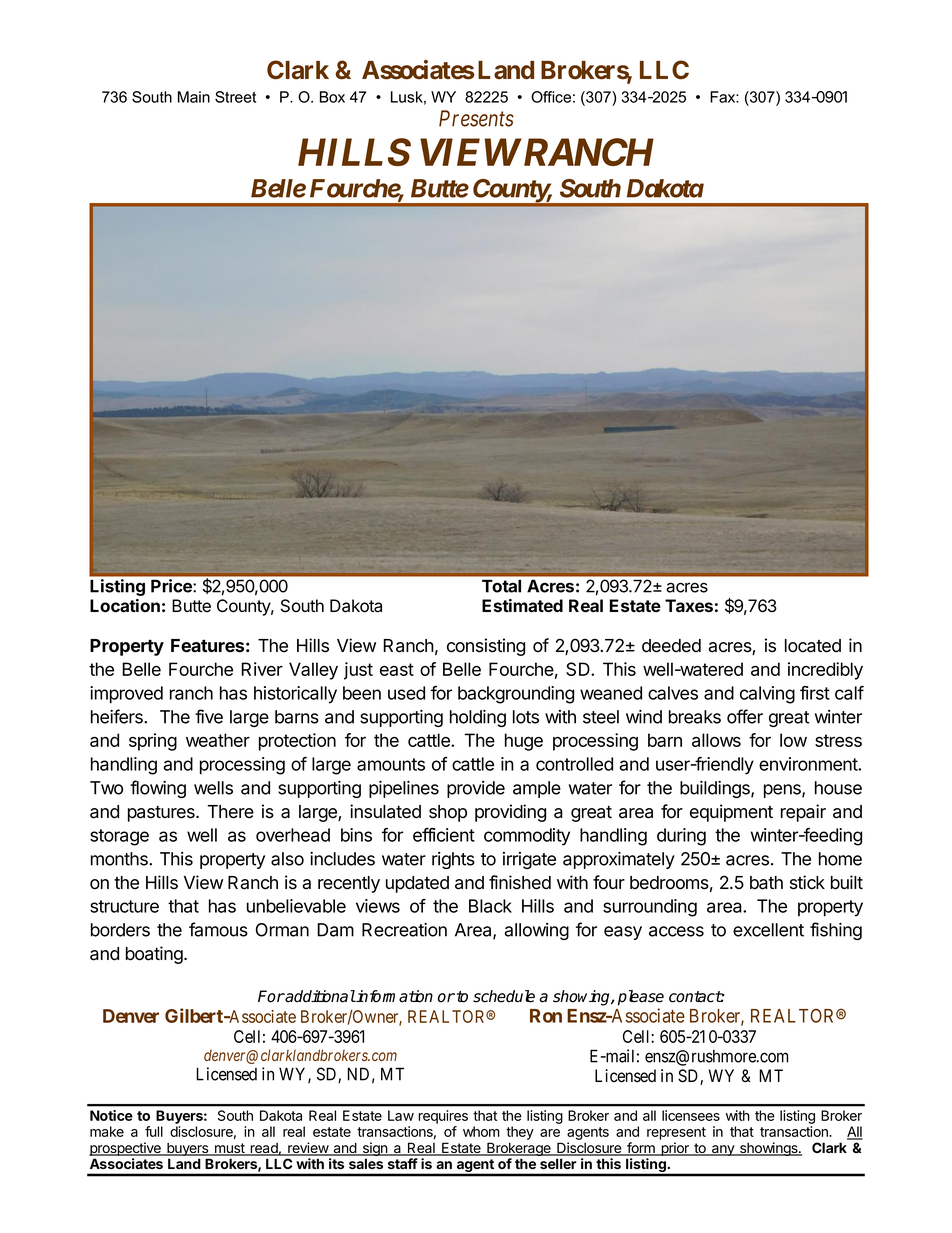  Describe the element at coordinates (154, 1131) in the screenshot. I see `full` at that location.
